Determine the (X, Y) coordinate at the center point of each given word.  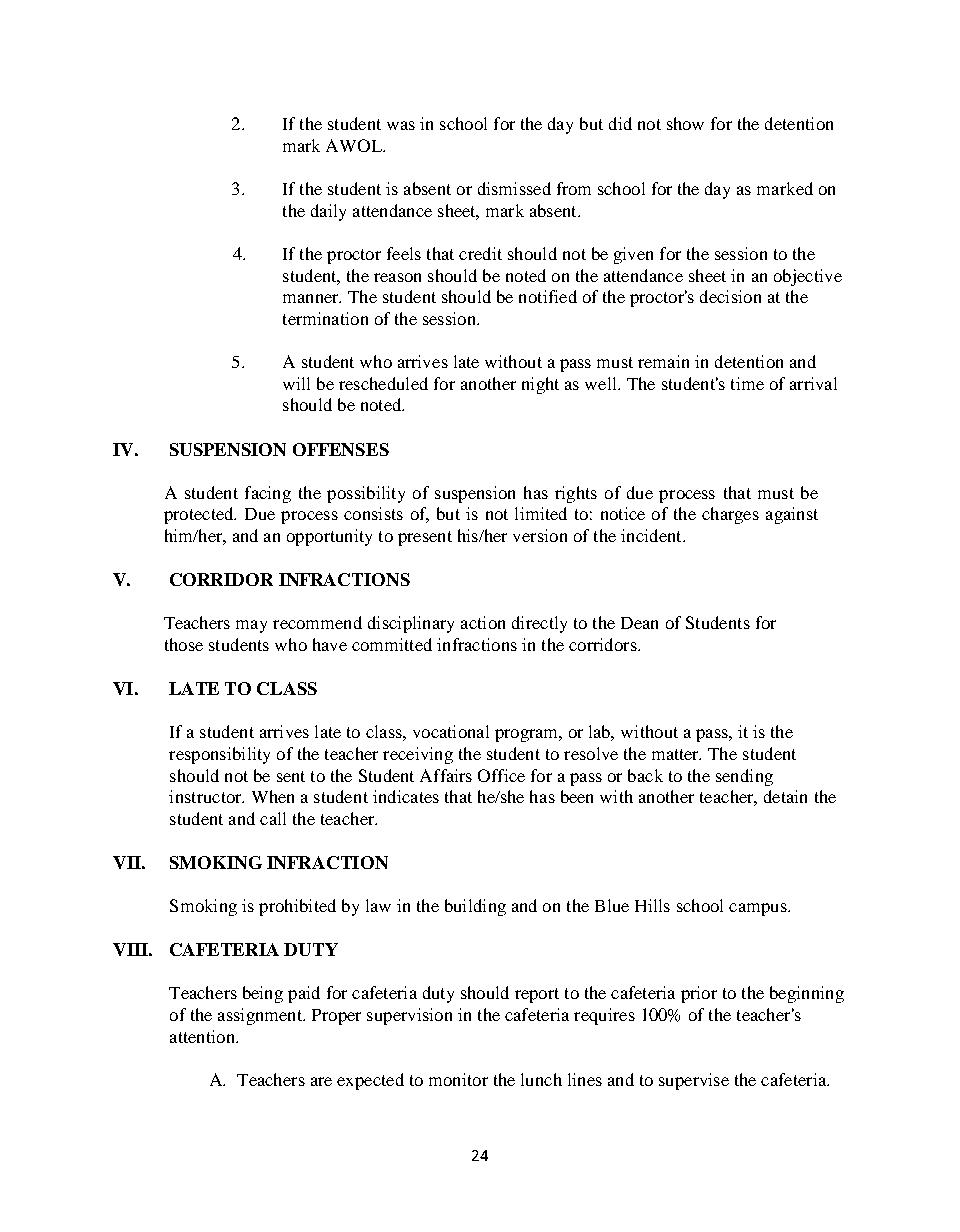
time (747, 383)
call (273, 818)
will (296, 383)
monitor (458, 1079)
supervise (694, 1081)
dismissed (514, 188)
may (251, 626)
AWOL (355, 145)
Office (501, 775)
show (685, 123)
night (540, 385)
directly (539, 624)
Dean (639, 623)
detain (785, 796)
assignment (261, 1016)
